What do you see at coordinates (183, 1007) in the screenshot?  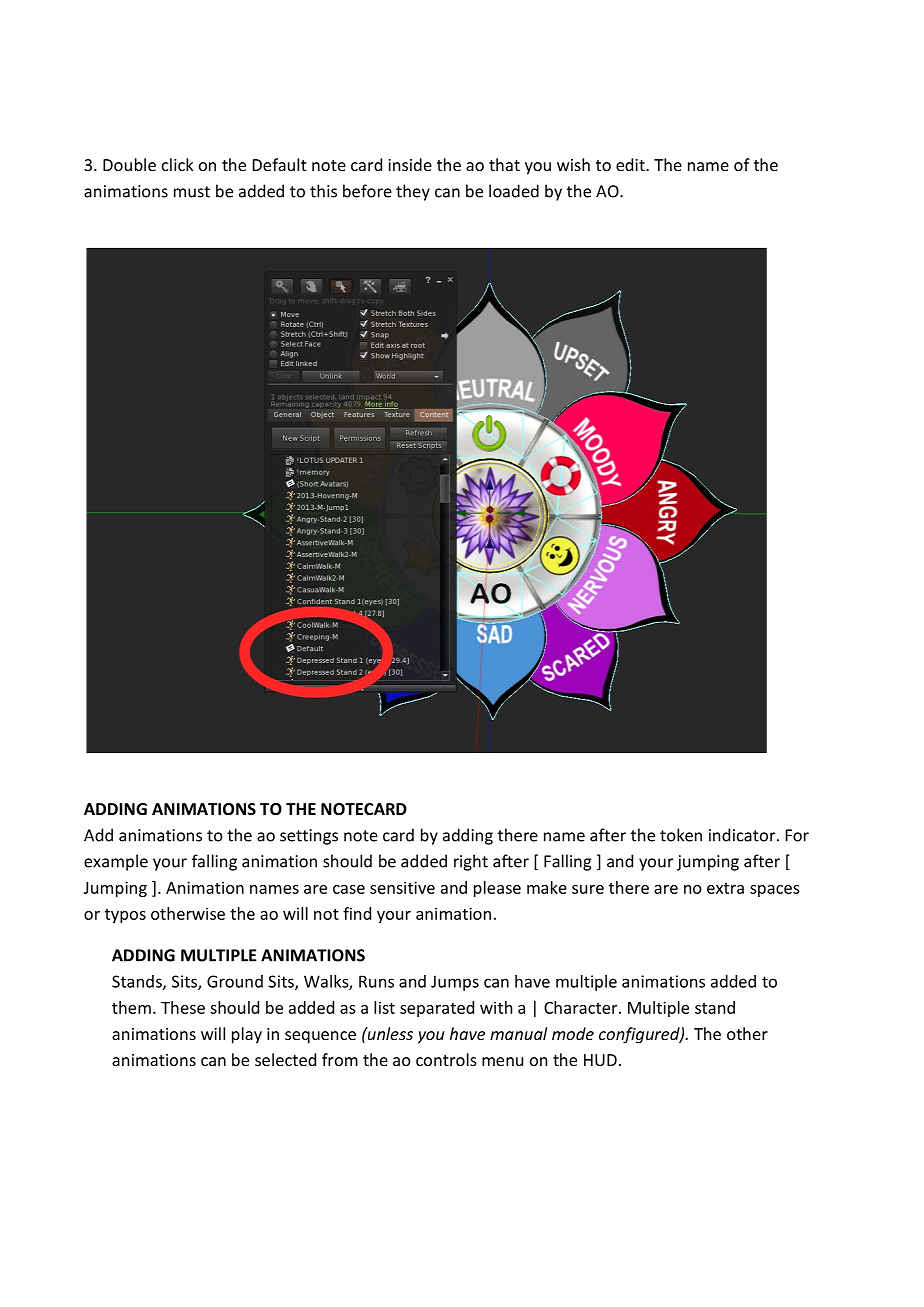 I see `These` at bounding box center [183, 1007].
